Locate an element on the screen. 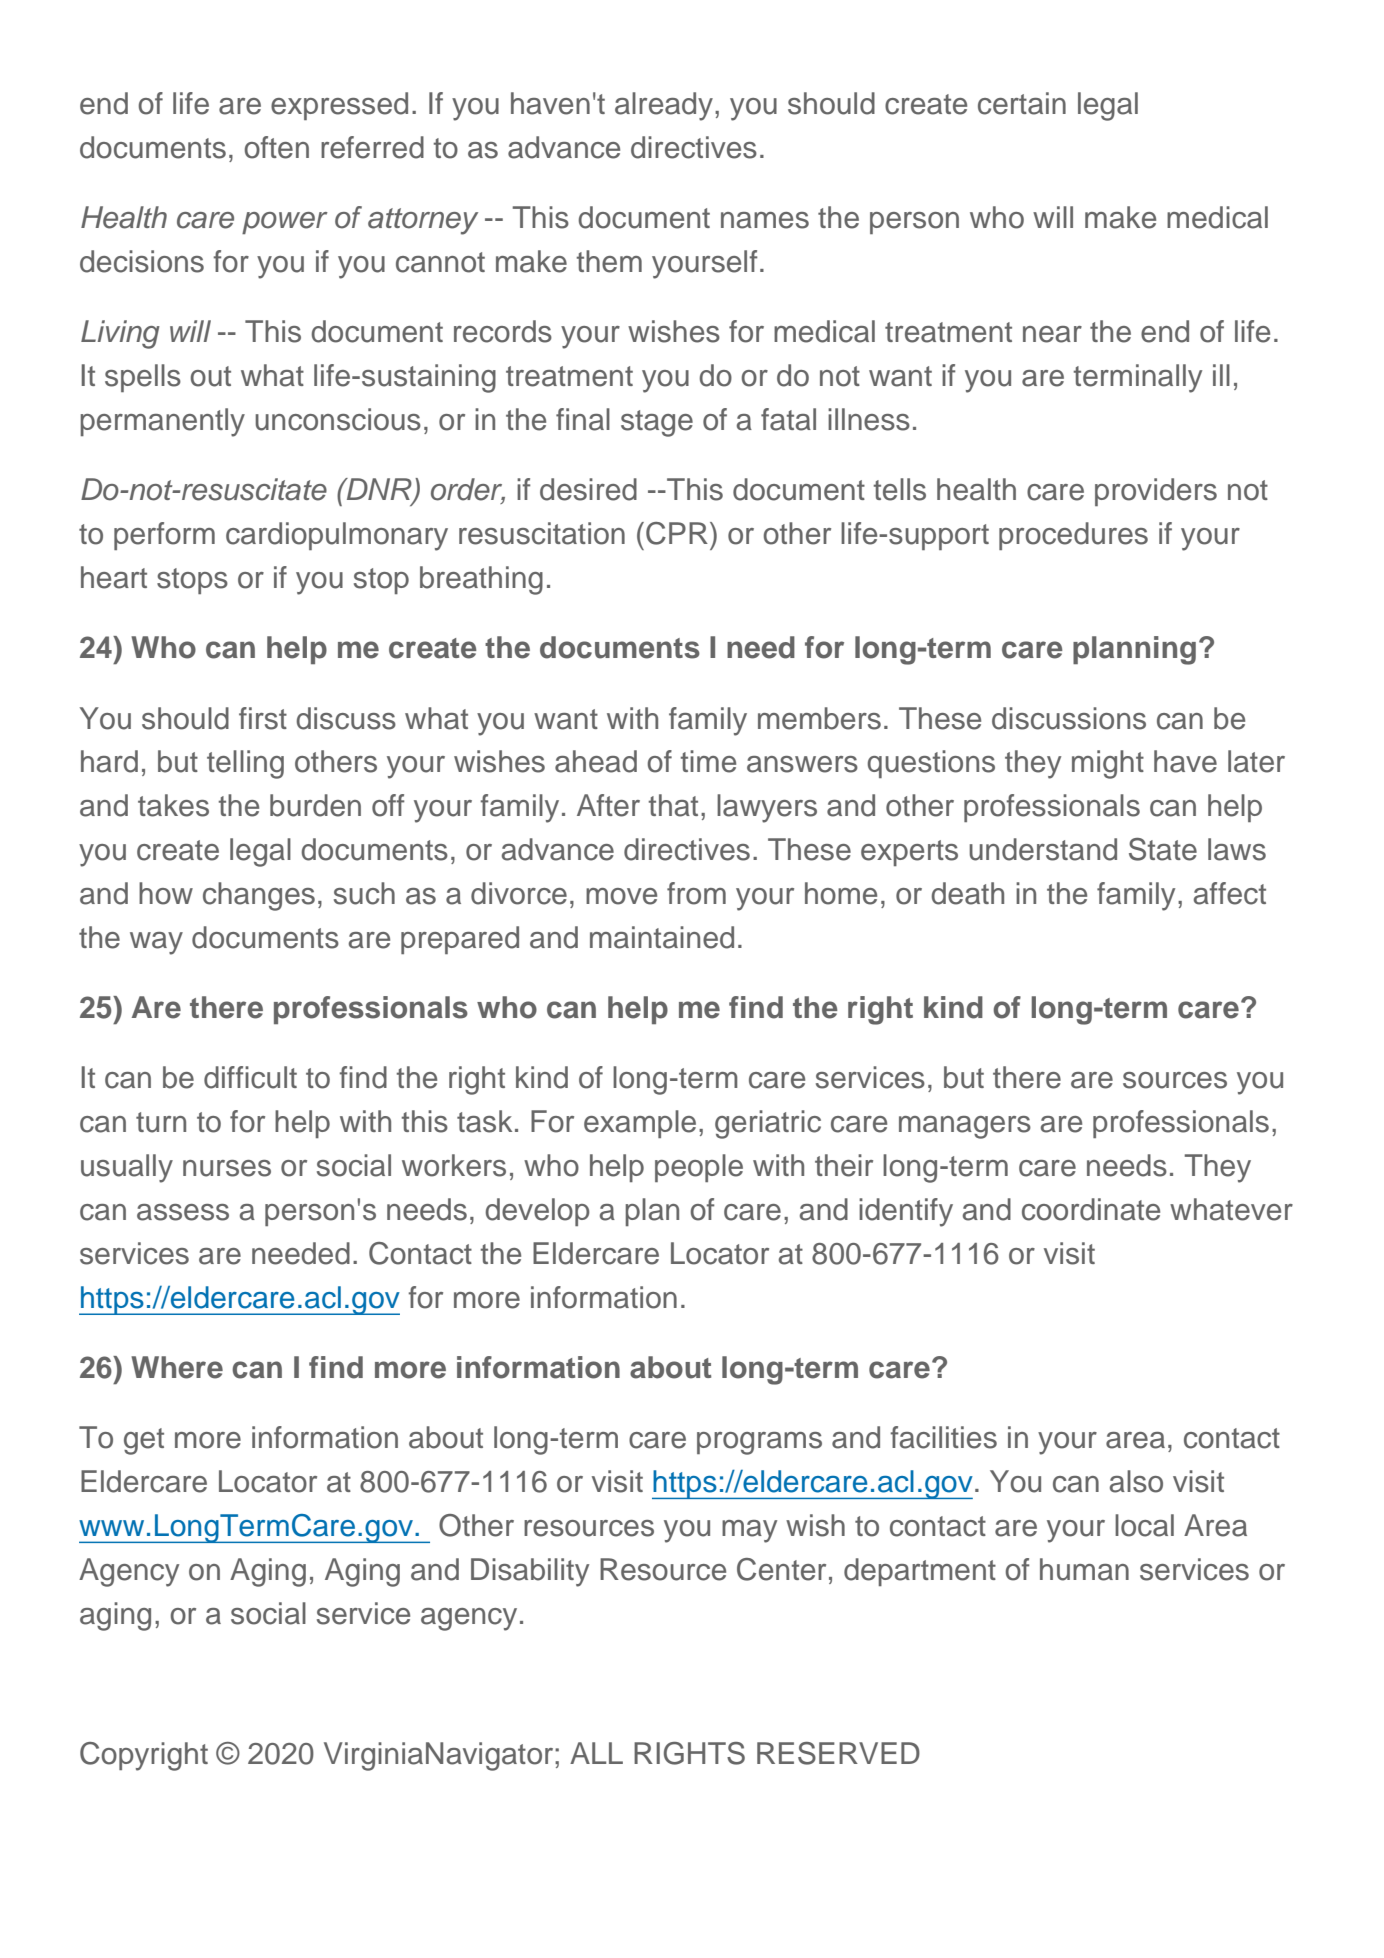  maintained is located at coordinates (662, 937).
